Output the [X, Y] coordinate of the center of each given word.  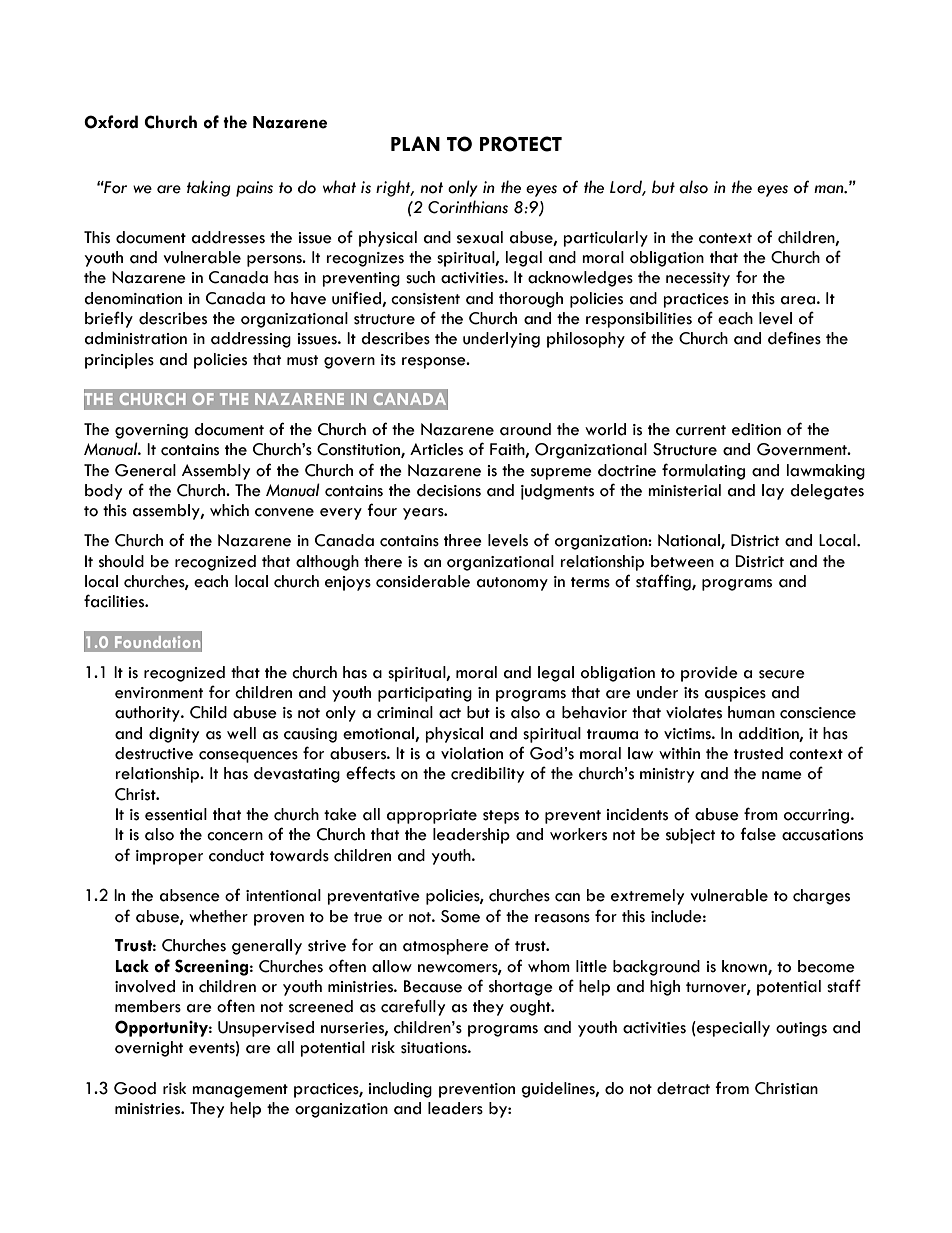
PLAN [415, 143]
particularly [605, 239]
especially [732, 1029]
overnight [149, 1049]
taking [209, 188]
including [400, 1090]
